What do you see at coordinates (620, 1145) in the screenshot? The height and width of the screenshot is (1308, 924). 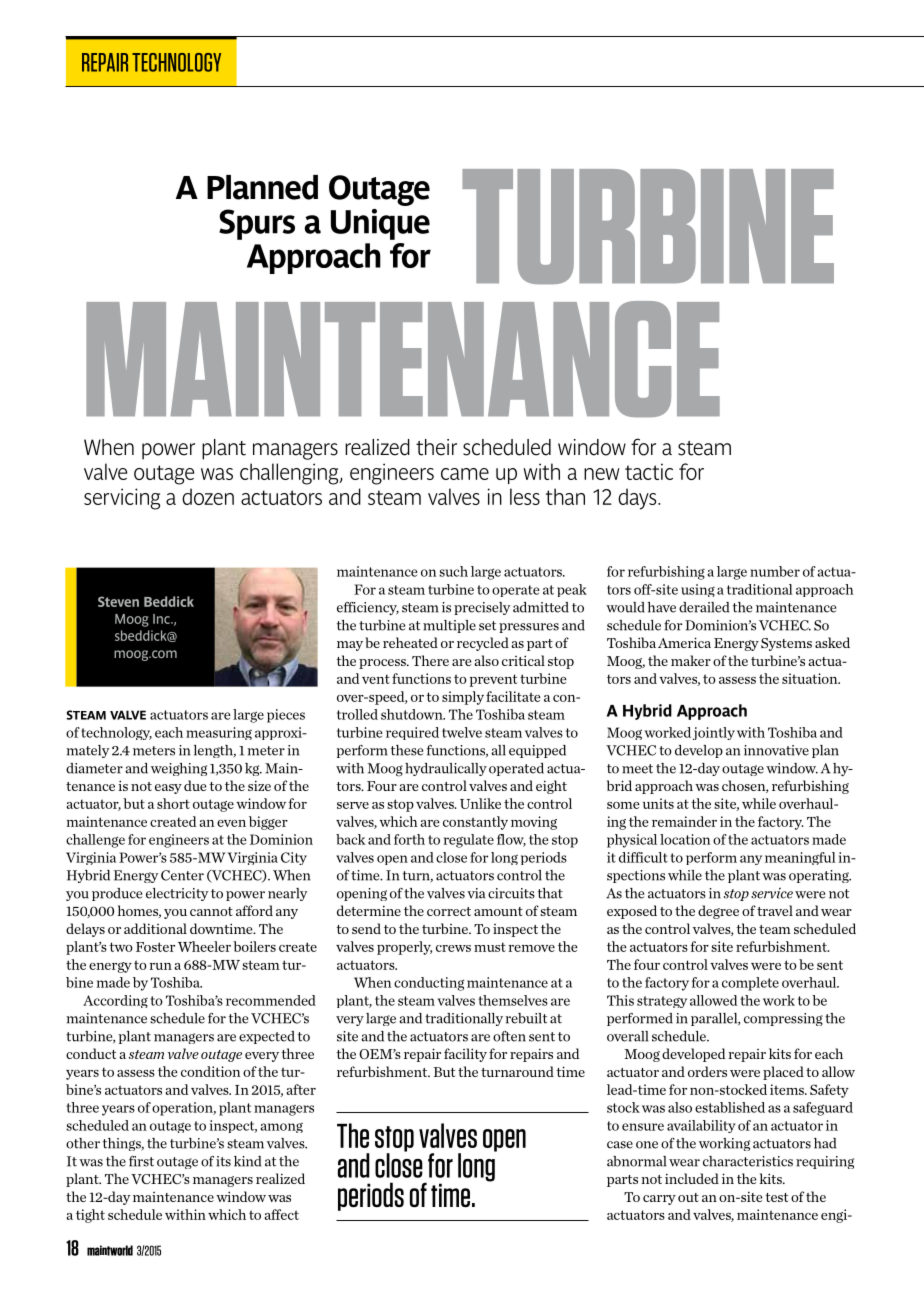 I see `case` at bounding box center [620, 1145].
